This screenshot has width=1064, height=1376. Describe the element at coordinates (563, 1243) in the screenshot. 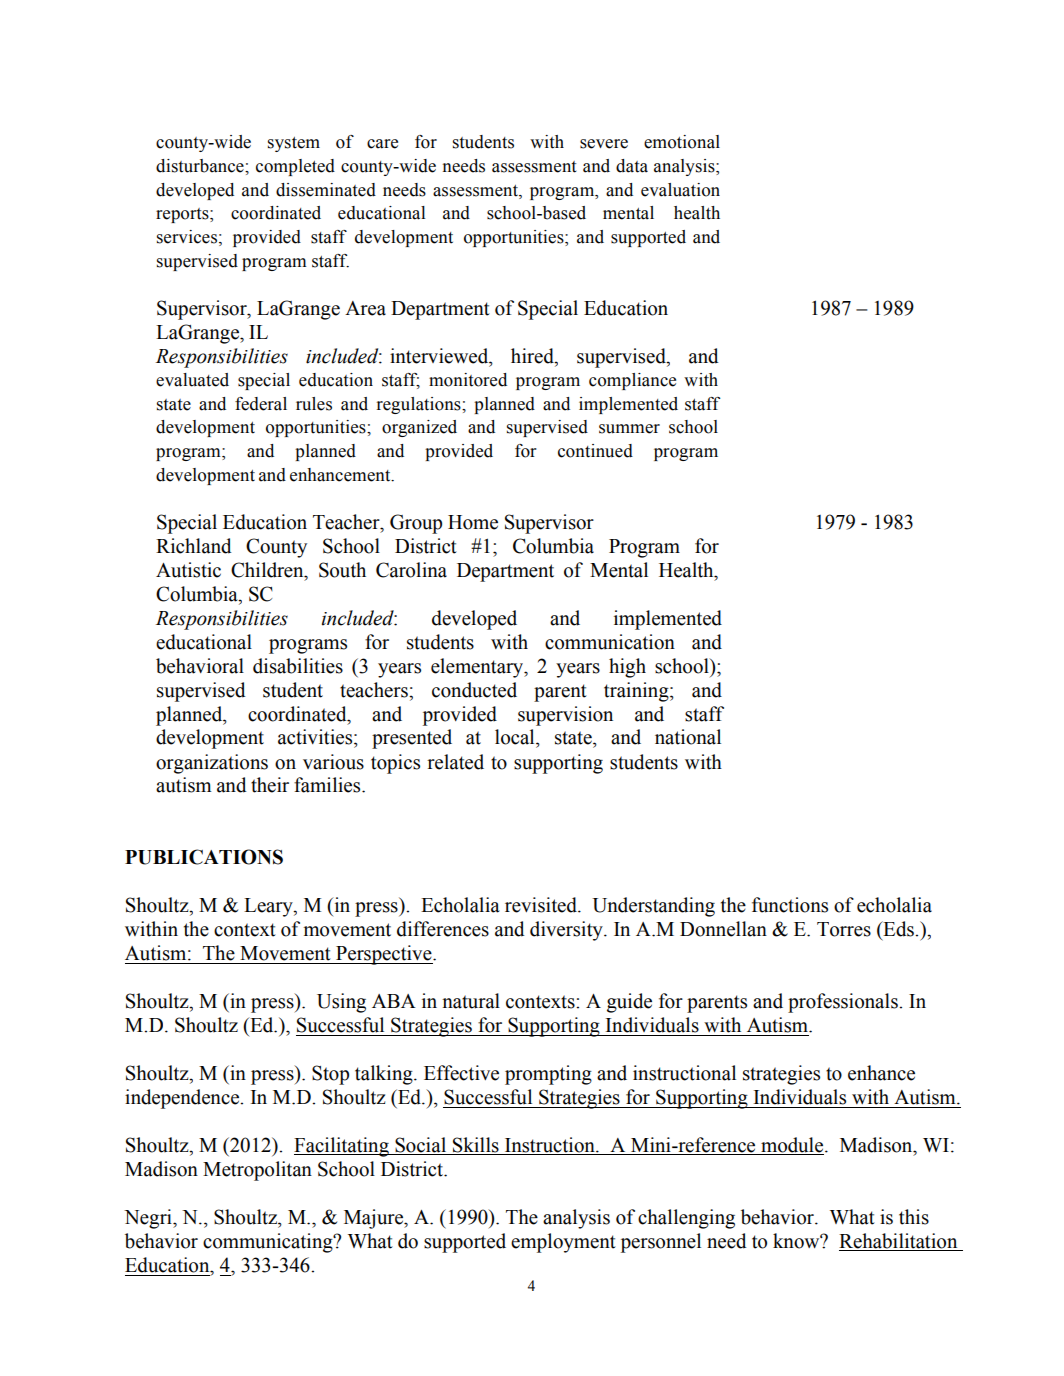

I see `employment` at that location.
